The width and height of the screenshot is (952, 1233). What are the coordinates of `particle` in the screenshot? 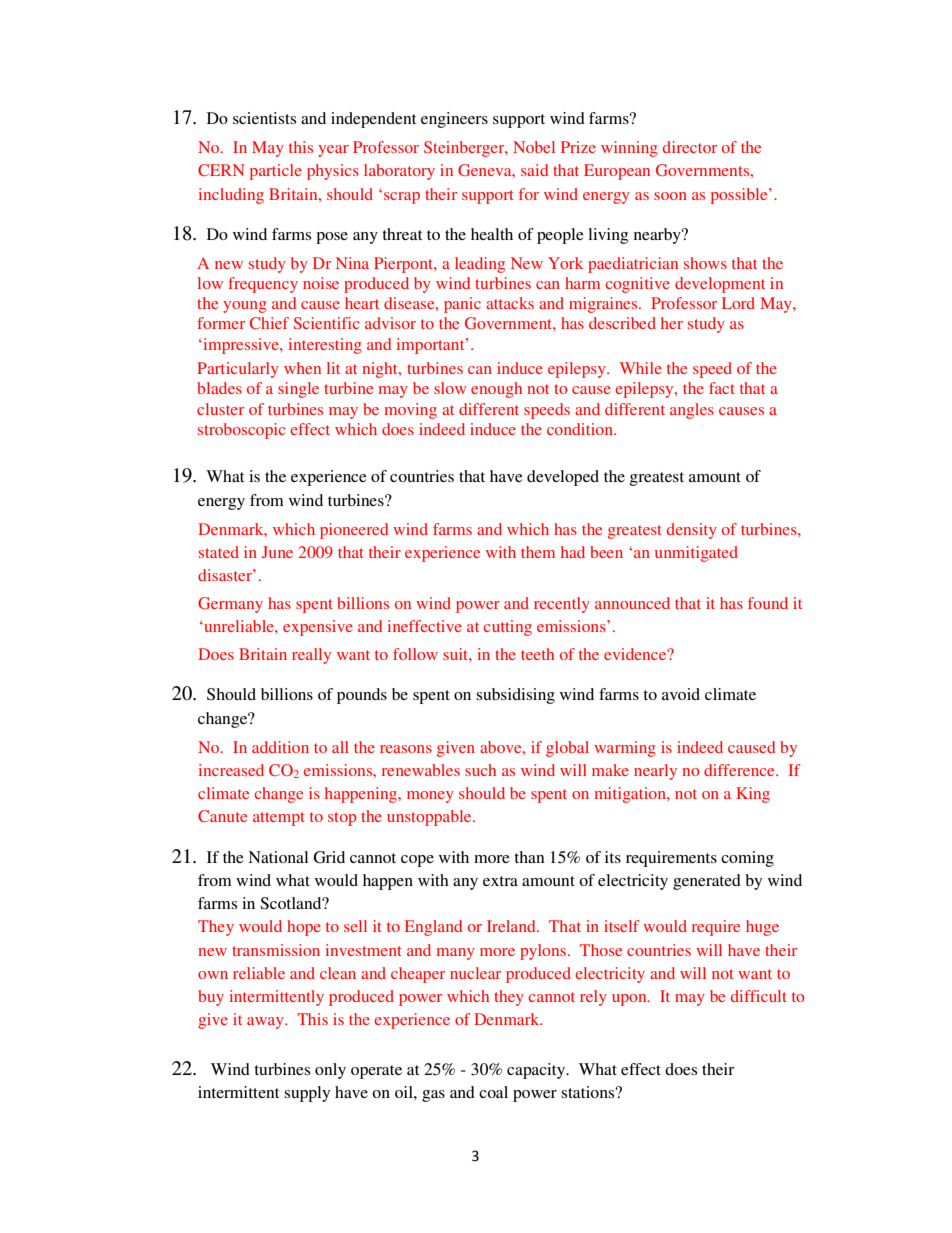 It's located at (276, 172).
